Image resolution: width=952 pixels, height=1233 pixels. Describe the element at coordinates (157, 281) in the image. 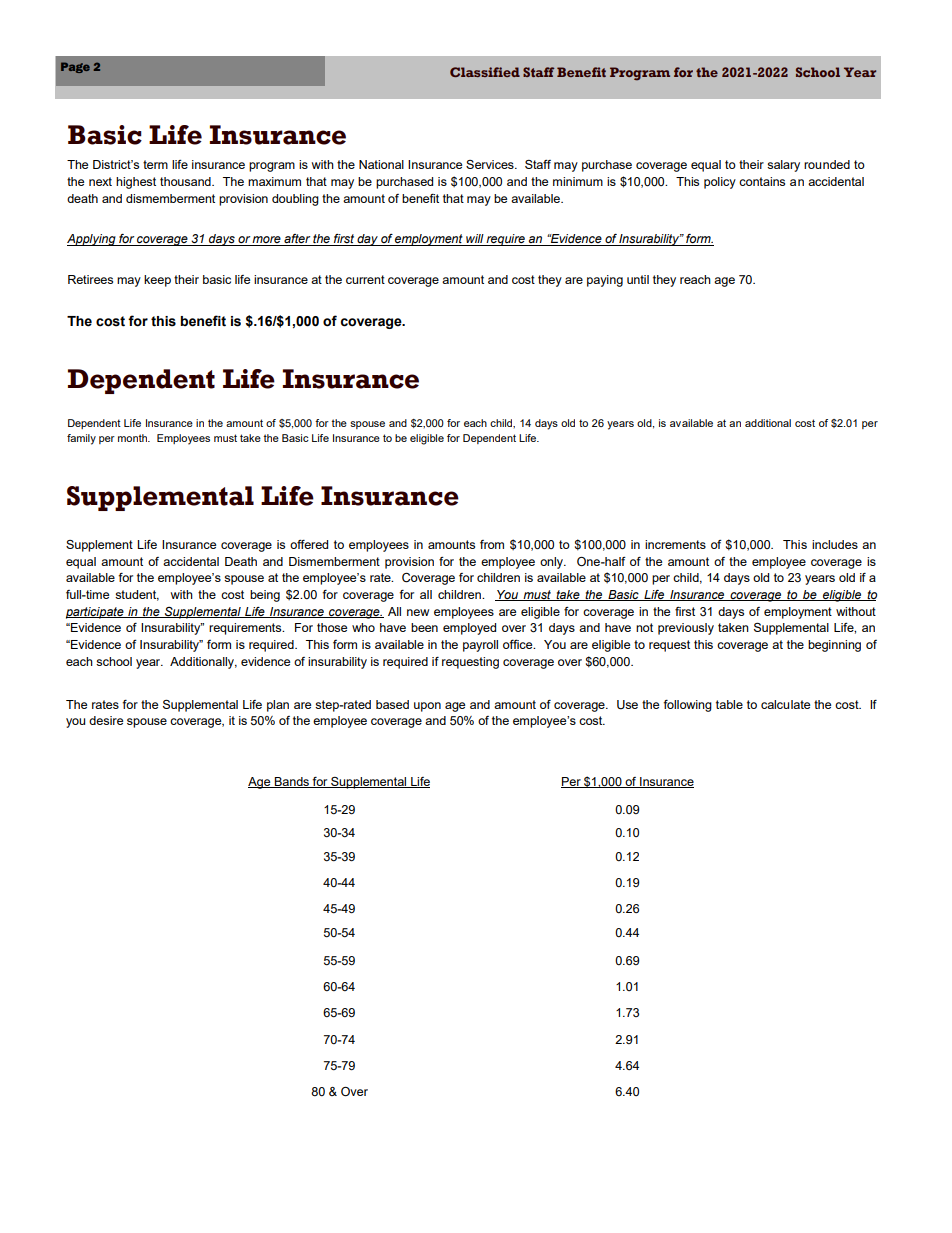

I see `keep` at that location.
